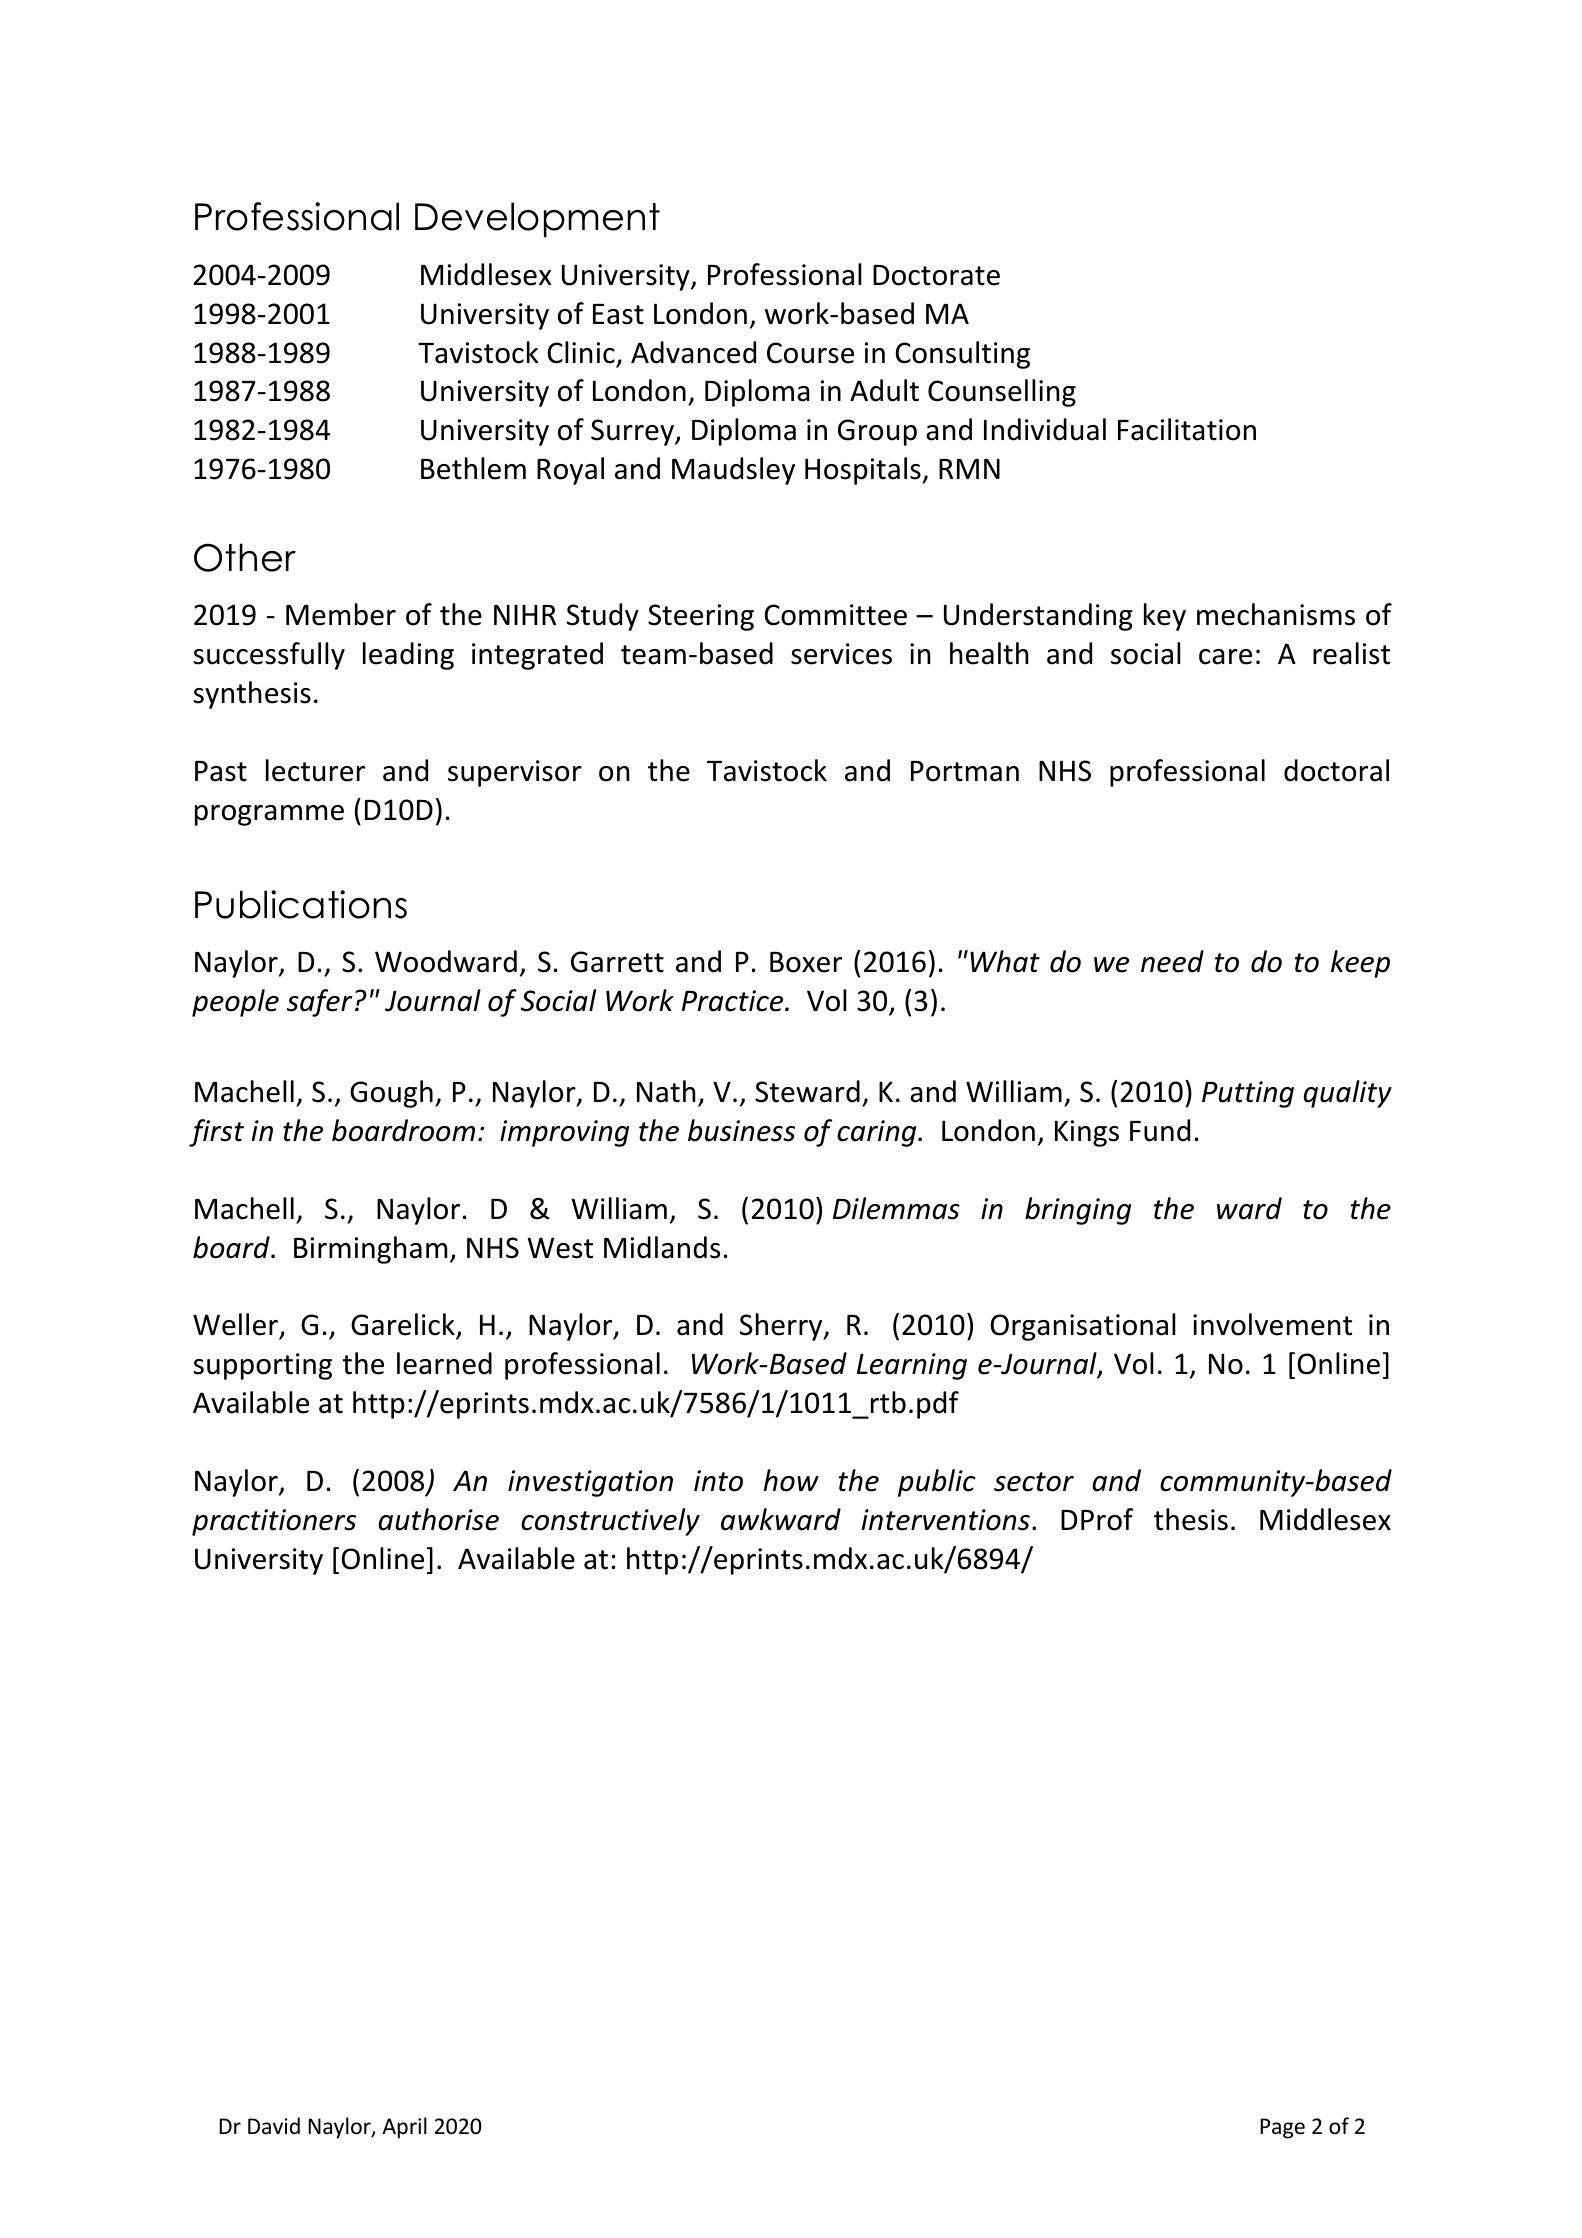 Image resolution: width=1582 pixels, height=2238 pixels. I want to click on involvement, so click(1272, 1324).
